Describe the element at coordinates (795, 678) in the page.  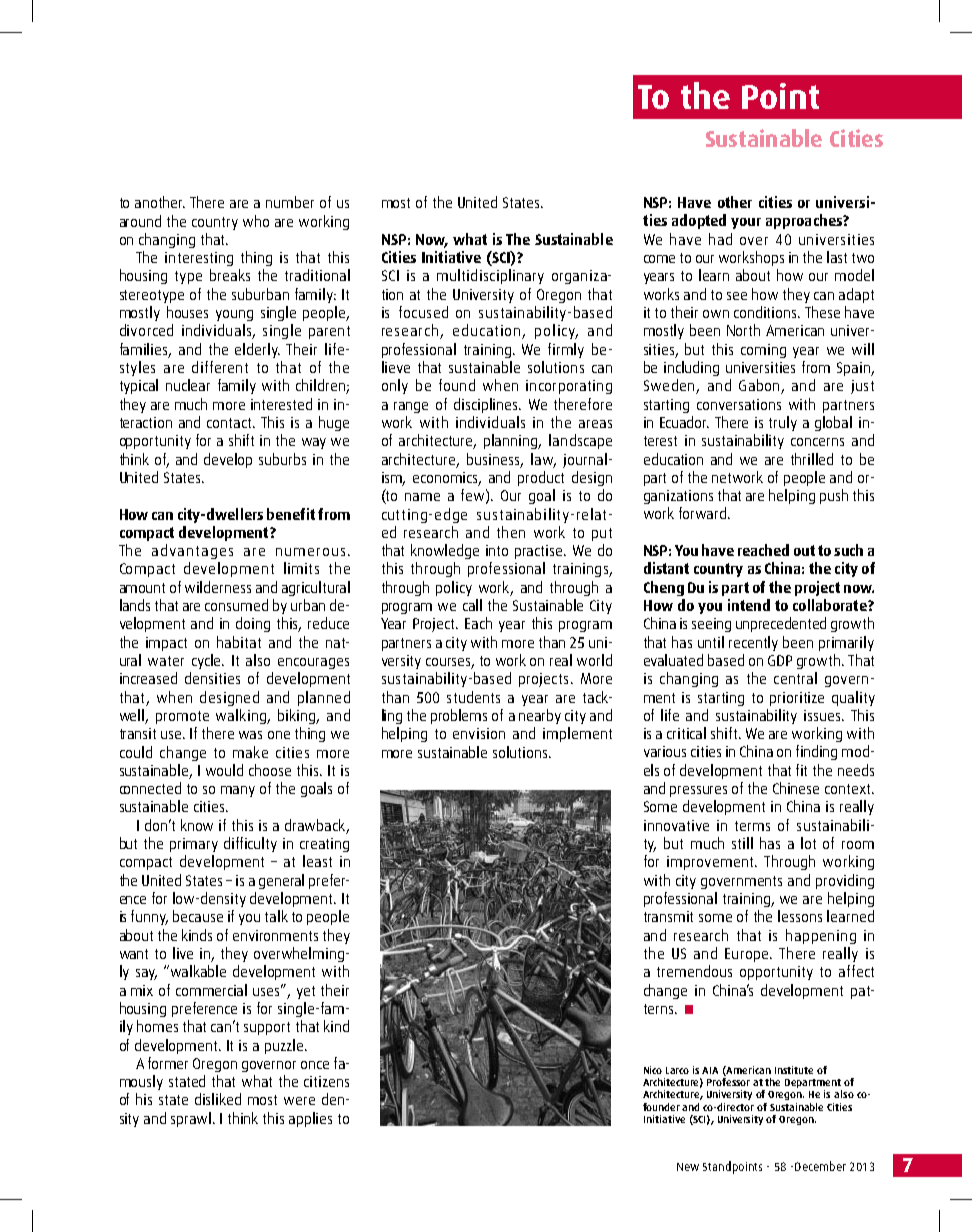
I see `central` at that location.
